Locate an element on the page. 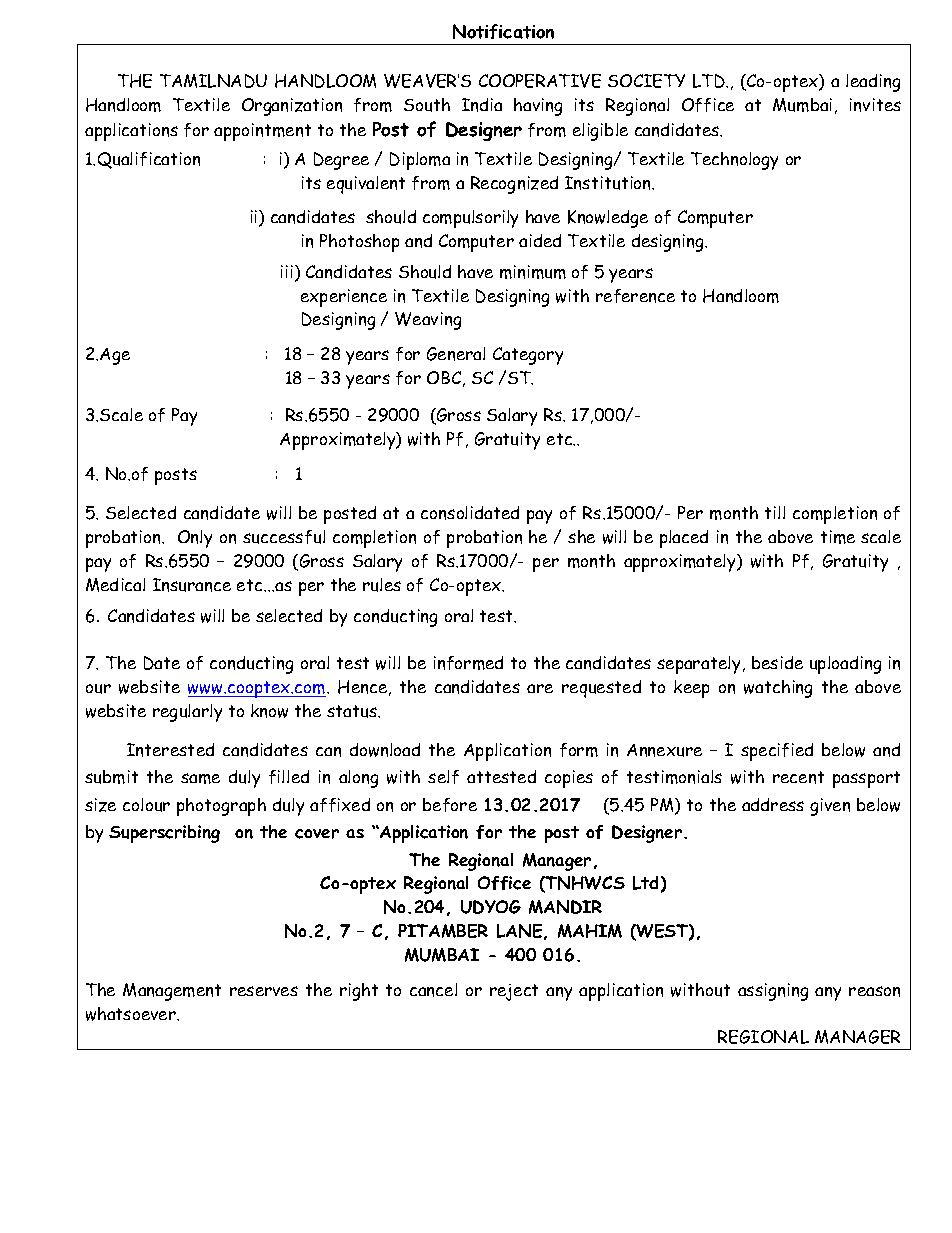 This document has height=1233, width=952. Management is located at coordinates (172, 992).
